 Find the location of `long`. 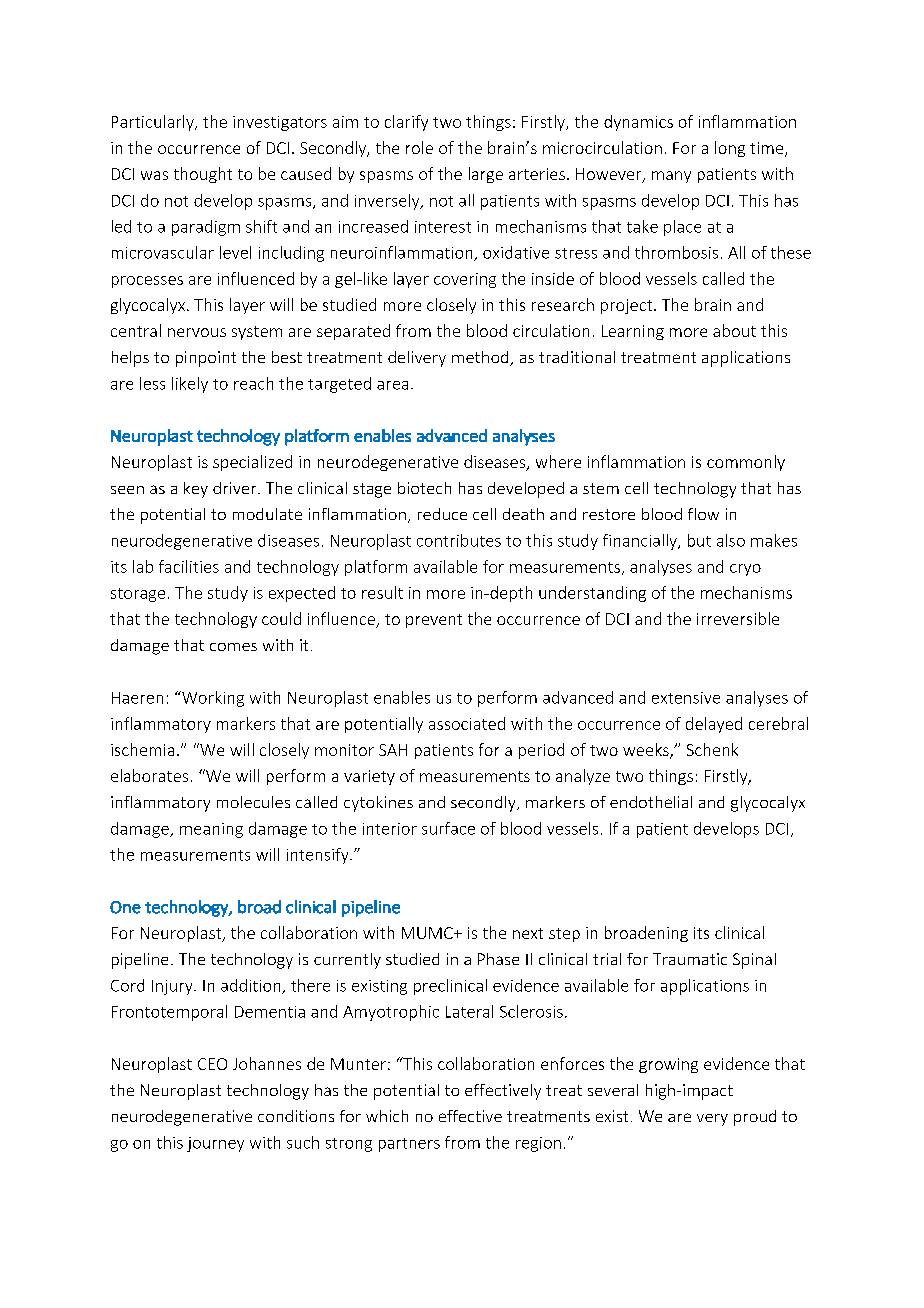

long is located at coordinates (730, 149).
